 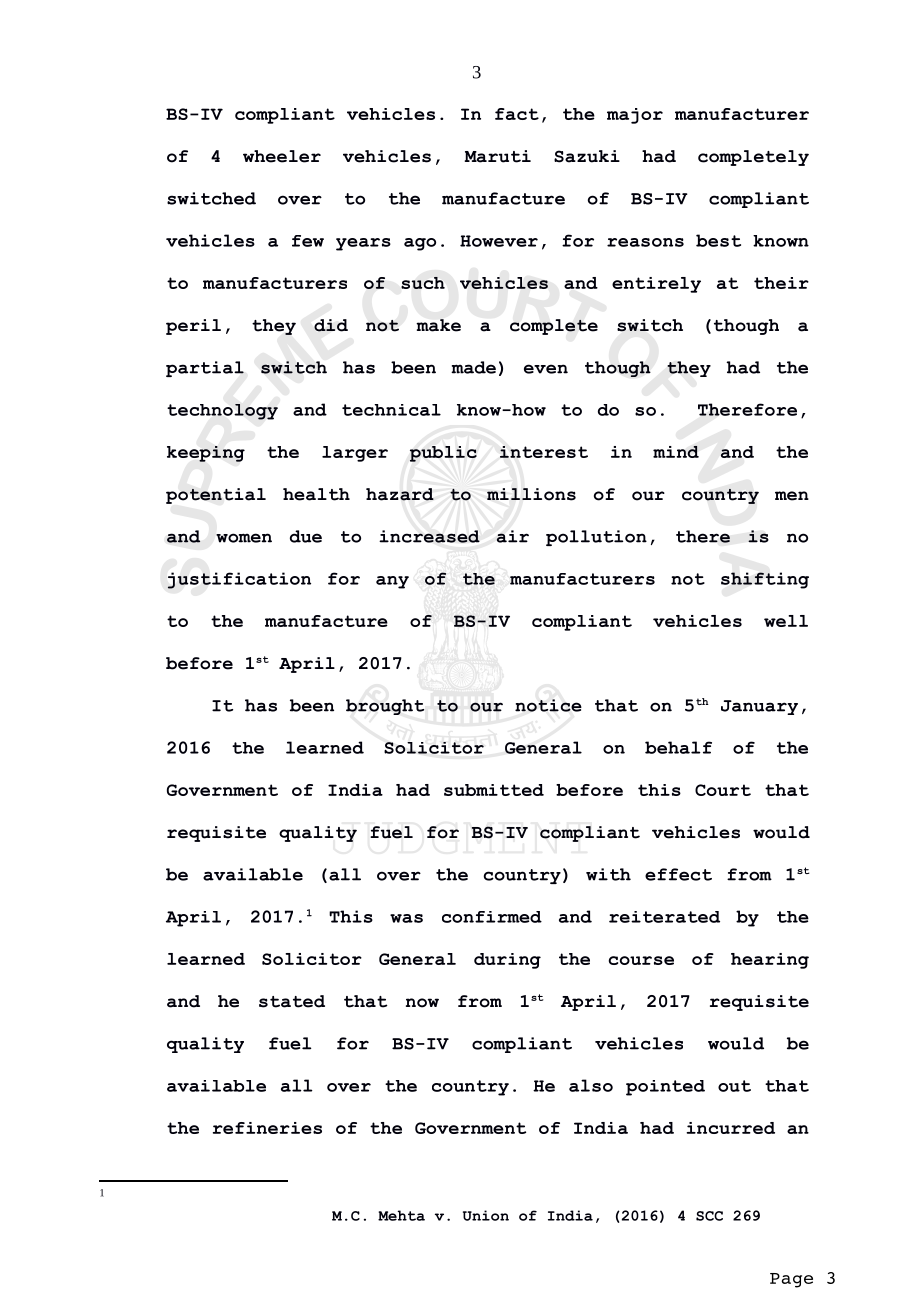 What do you see at coordinates (678, 874) in the image?
I see `effect` at bounding box center [678, 874].
